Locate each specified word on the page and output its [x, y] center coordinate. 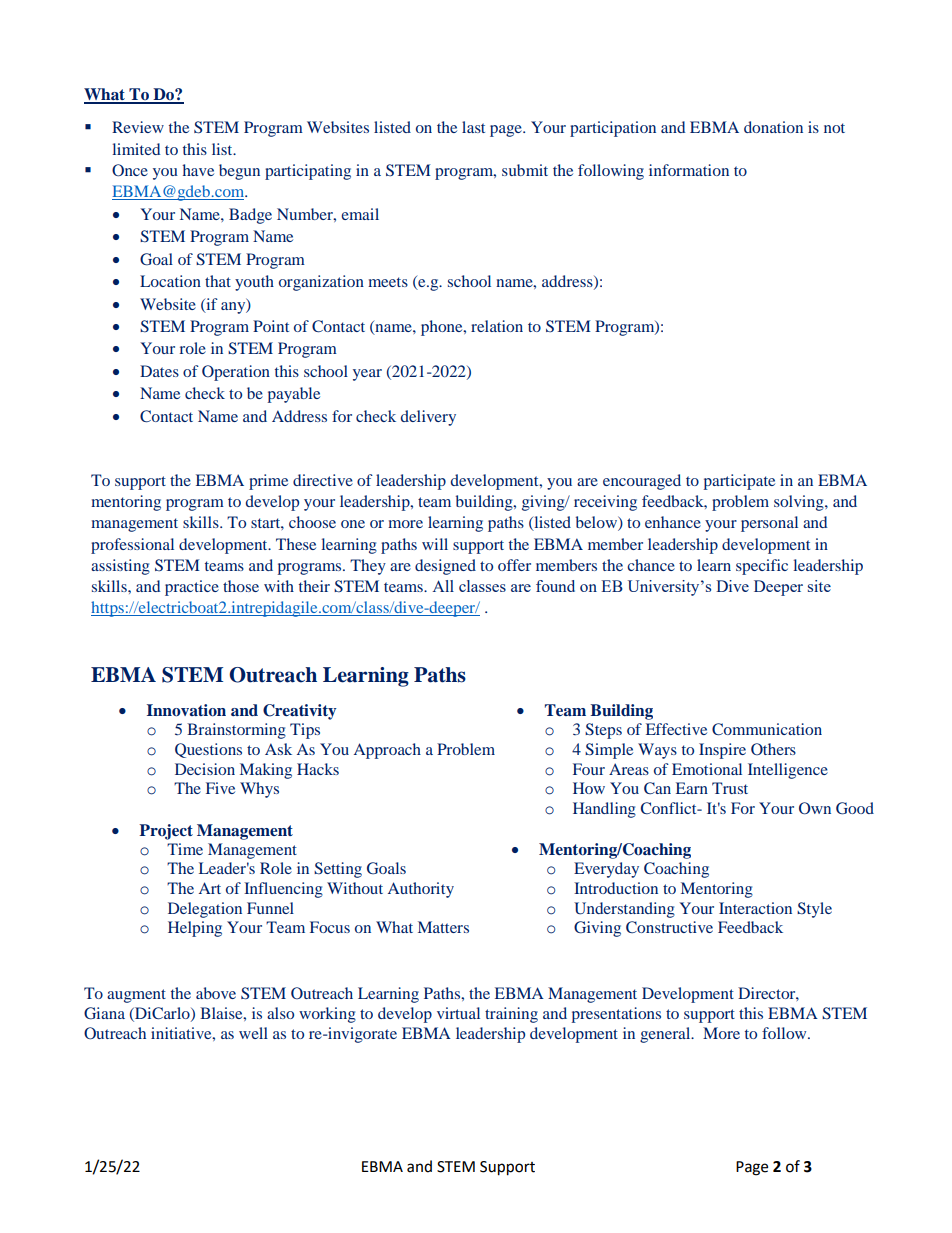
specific [762, 567]
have [198, 170]
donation [773, 127]
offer [514, 565]
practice [192, 588]
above [216, 993]
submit [525, 170]
